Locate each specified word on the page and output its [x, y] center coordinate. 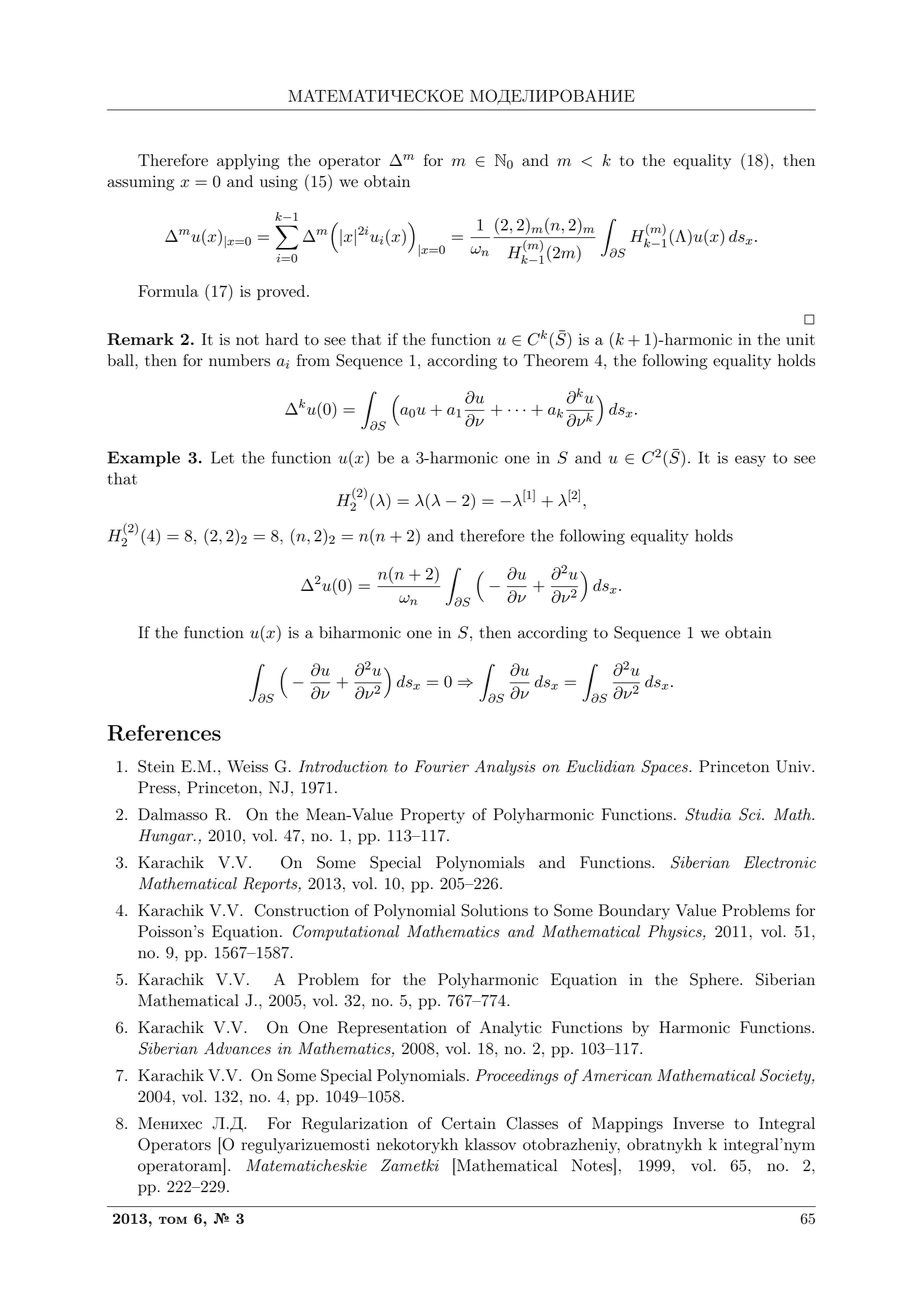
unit [800, 339]
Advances [237, 1048]
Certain [469, 1123]
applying [248, 162]
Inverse [698, 1123]
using [279, 183]
